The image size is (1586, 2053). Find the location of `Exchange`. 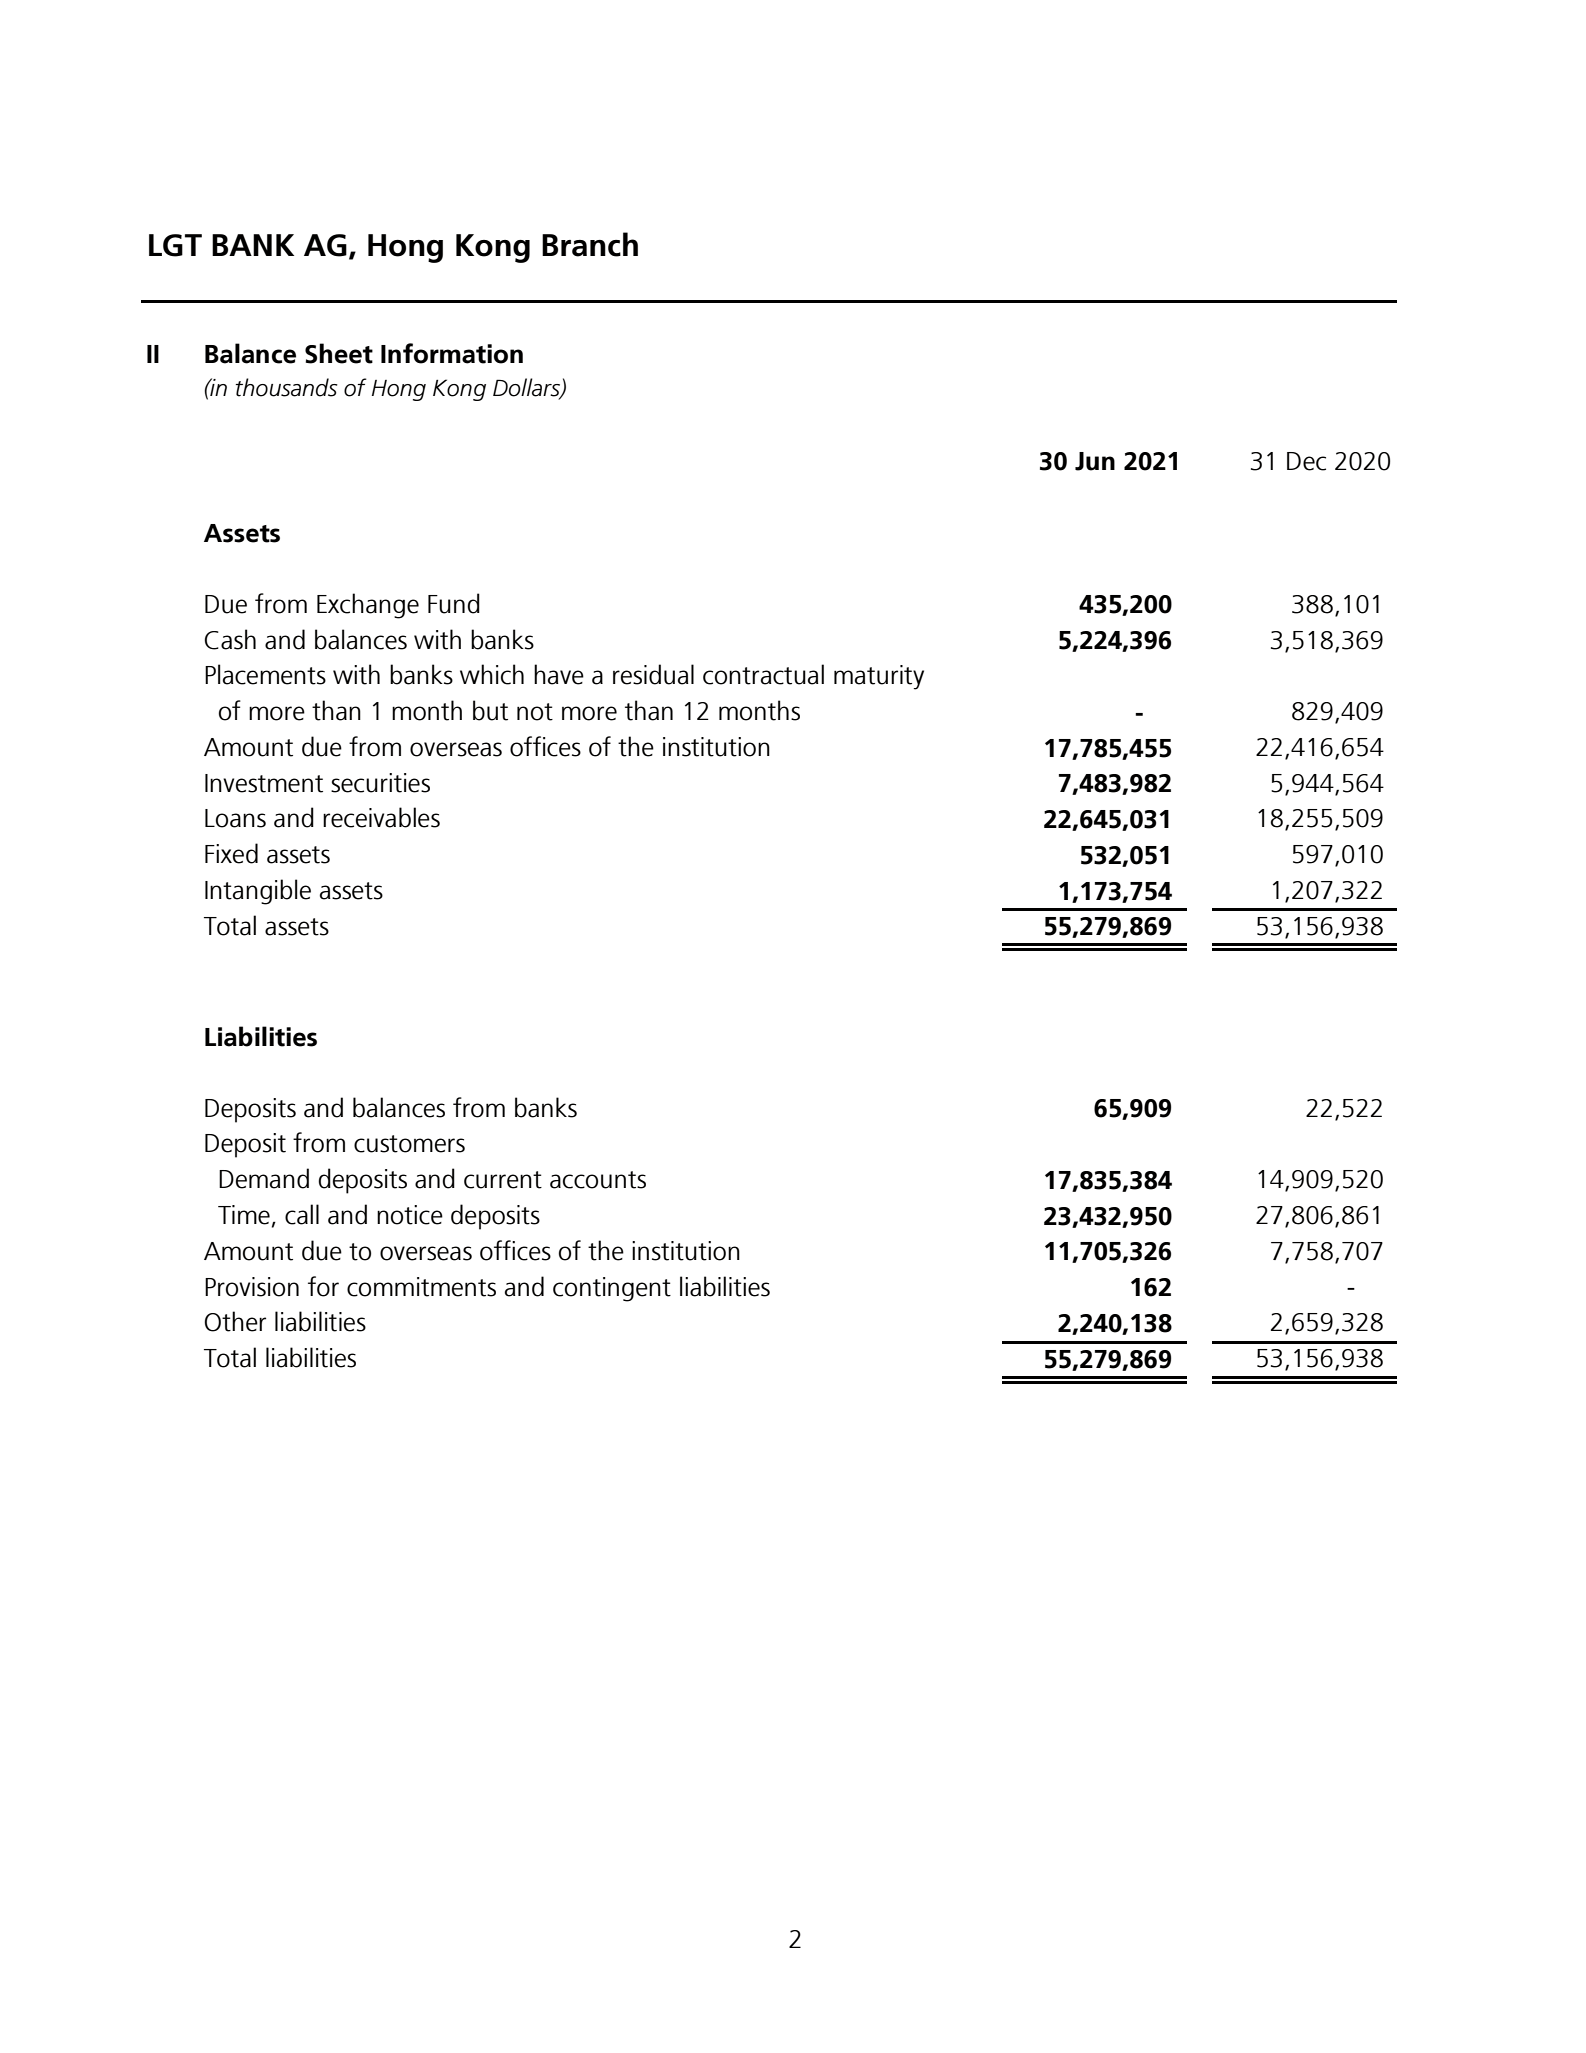

Exchange is located at coordinates (368, 606).
